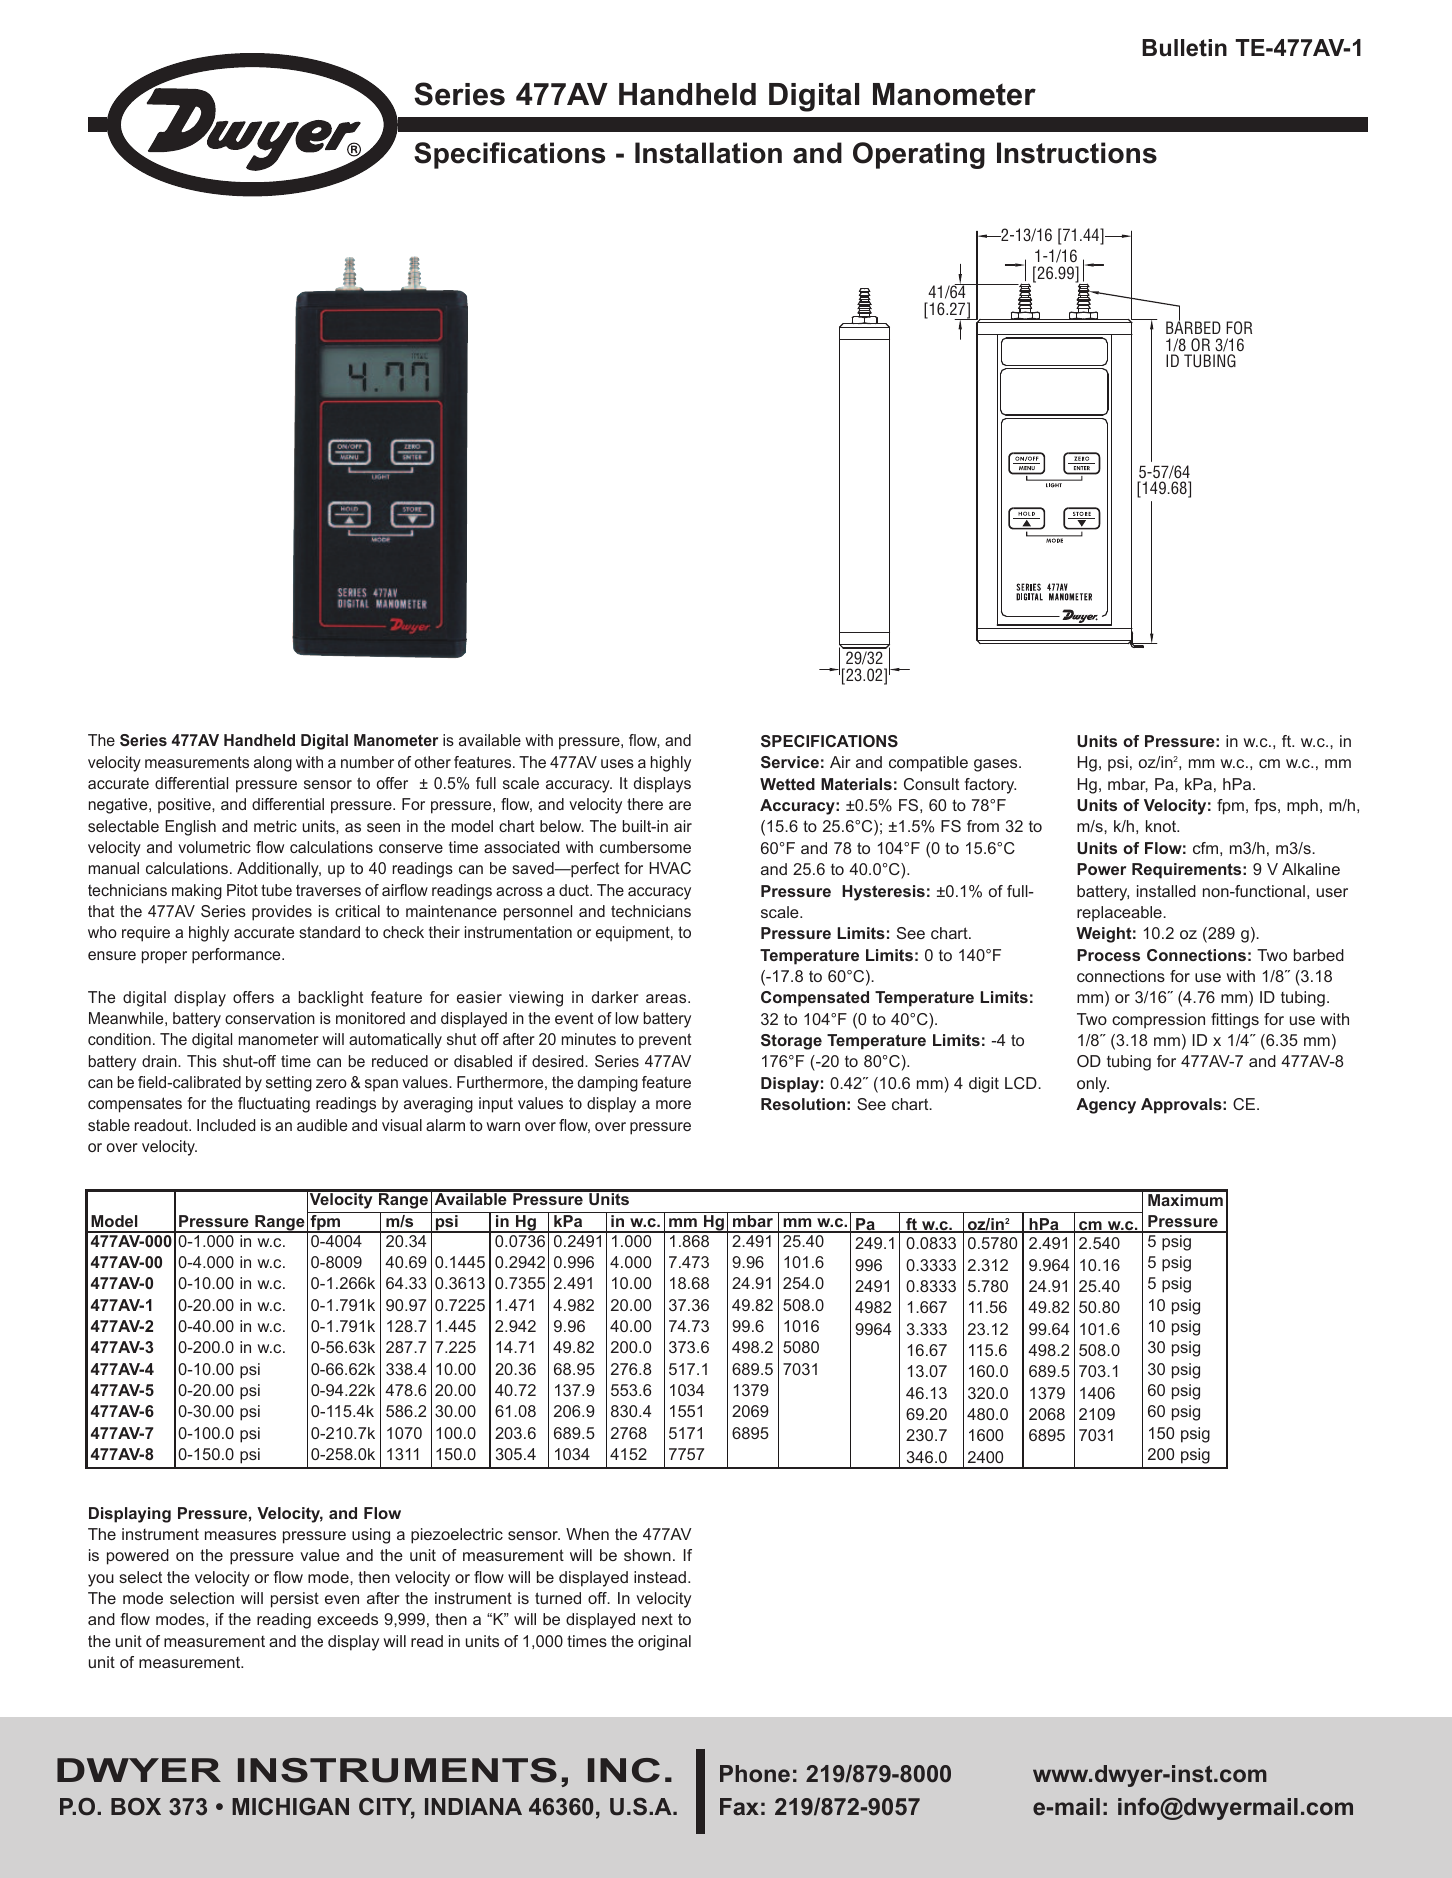 This screenshot has height=1878, width=1452. Describe the element at coordinates (670, 868) in the screenshot. I see `HVAC` at that location.
